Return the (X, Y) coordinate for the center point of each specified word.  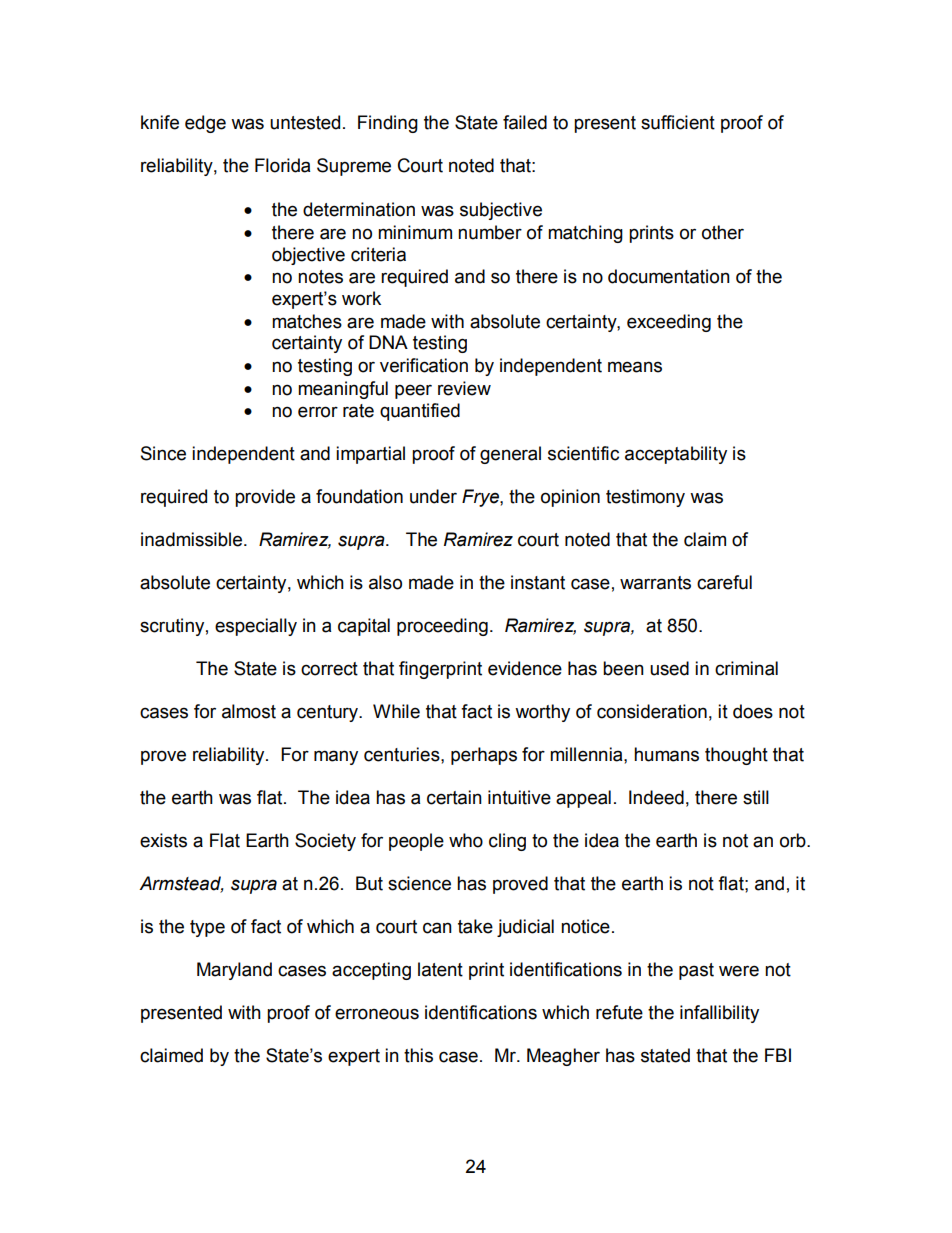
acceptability (676, 455)
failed (525, 122)
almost (249, 711)
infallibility (719, 1014)
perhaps (484, 756)
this (418, 1055)
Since (163, 453)
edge (205, 124)
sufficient (678, 122)
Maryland (234, 971)
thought (736, 756)
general (510, 455)
